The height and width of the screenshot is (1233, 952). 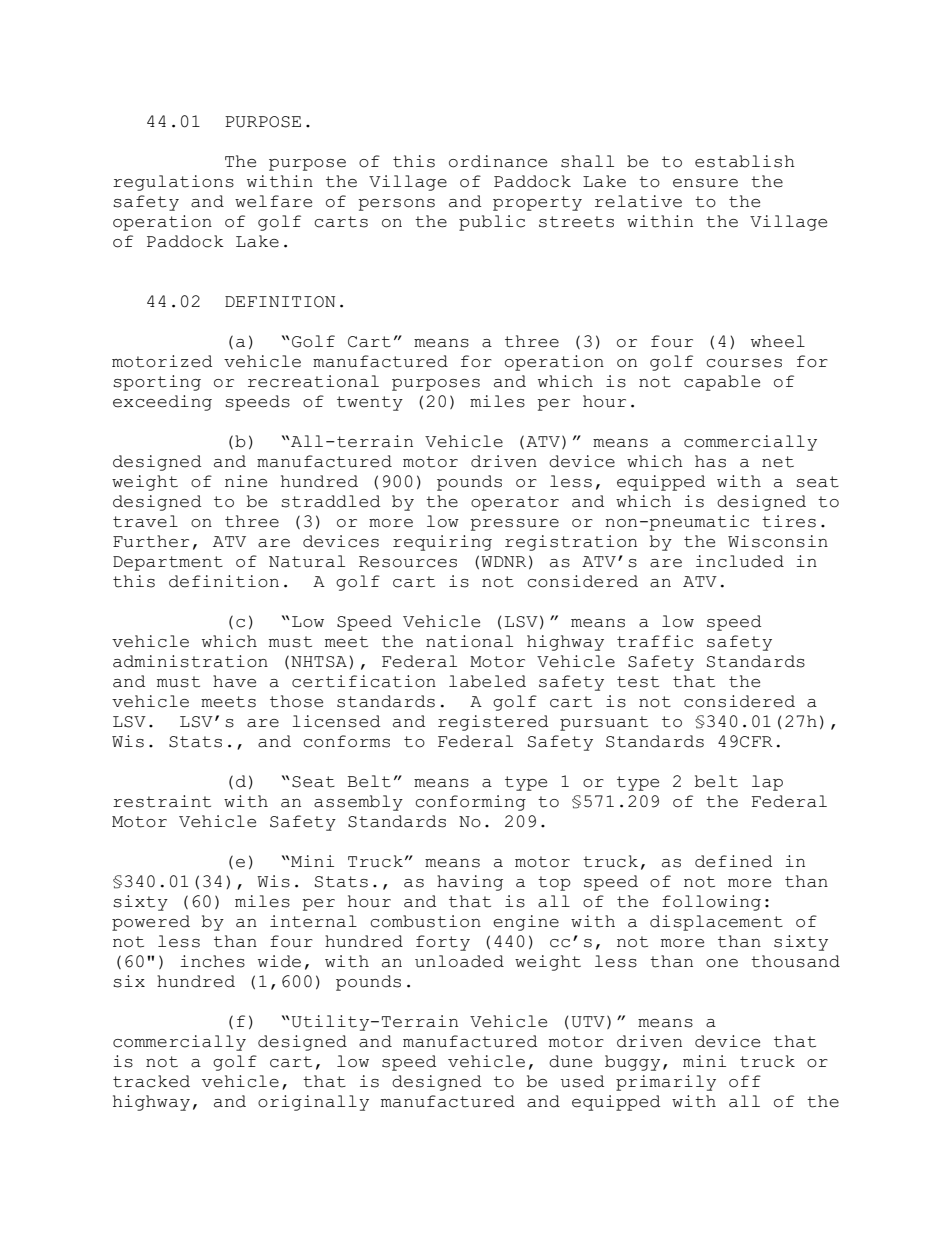 I want to click on registered, so click(x=493, y=723).
